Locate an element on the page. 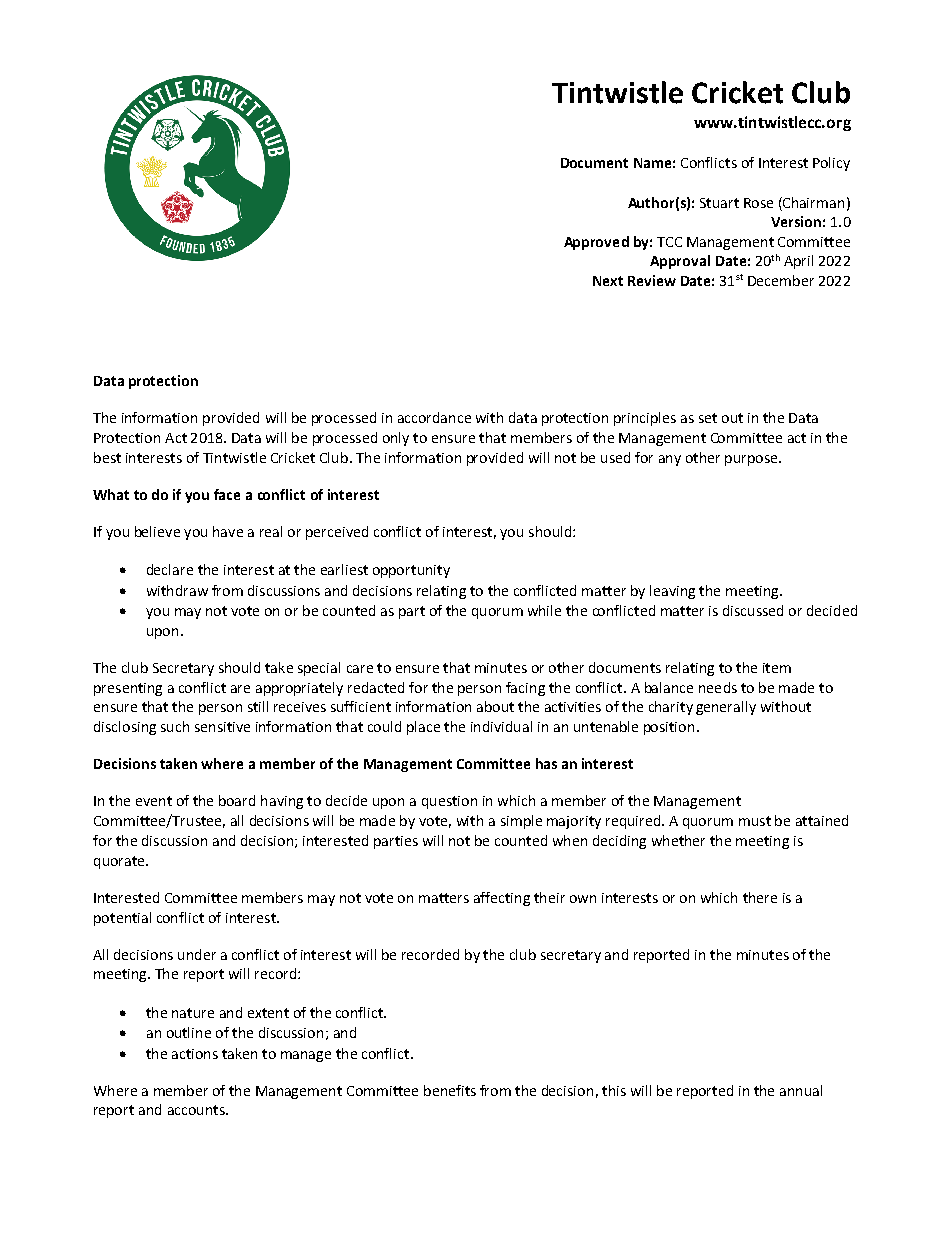 The width and height of the document is (952, 1233). set is located at coordinates (708, 418).
